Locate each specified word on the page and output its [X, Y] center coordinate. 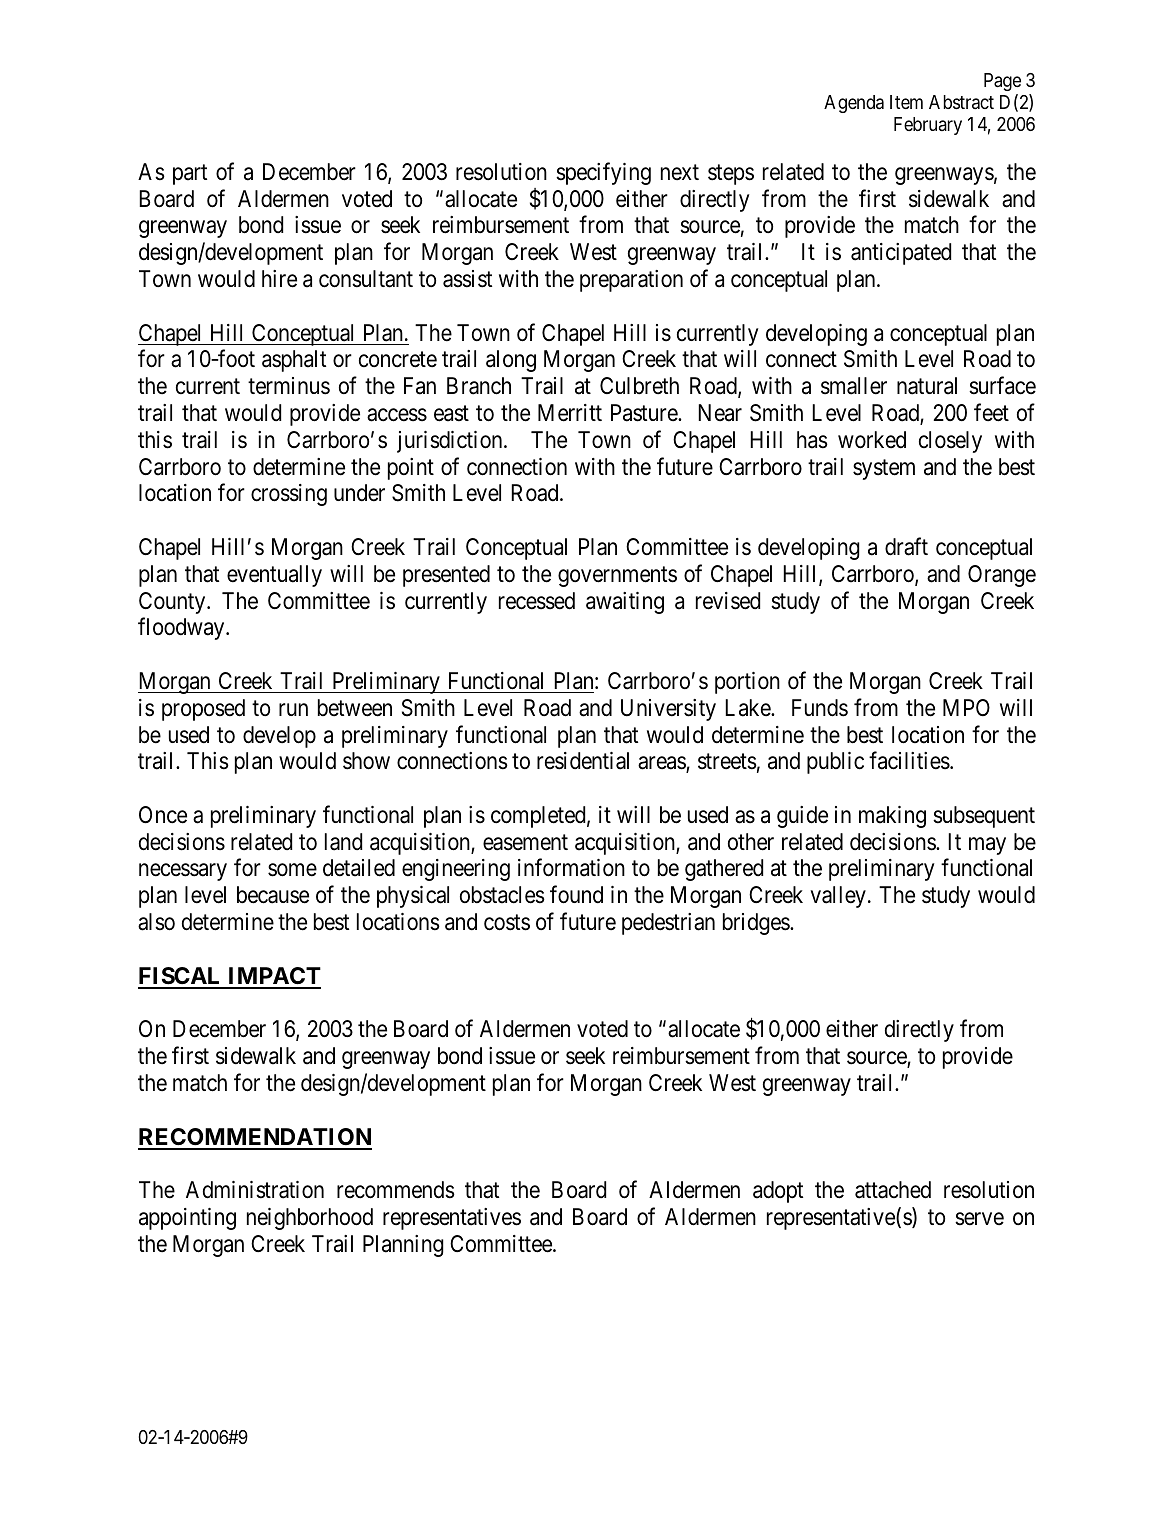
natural [927, 386]
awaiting [625, 603]
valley [838, 897]
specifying [603, 173]
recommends [396, 1190]
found [576, 895]
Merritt [570, 413]
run [293, 709]
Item [906, 102]
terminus [289, 386]
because [273, 895]
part [190, 175]
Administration [255, 1190]
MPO [966, 707]
